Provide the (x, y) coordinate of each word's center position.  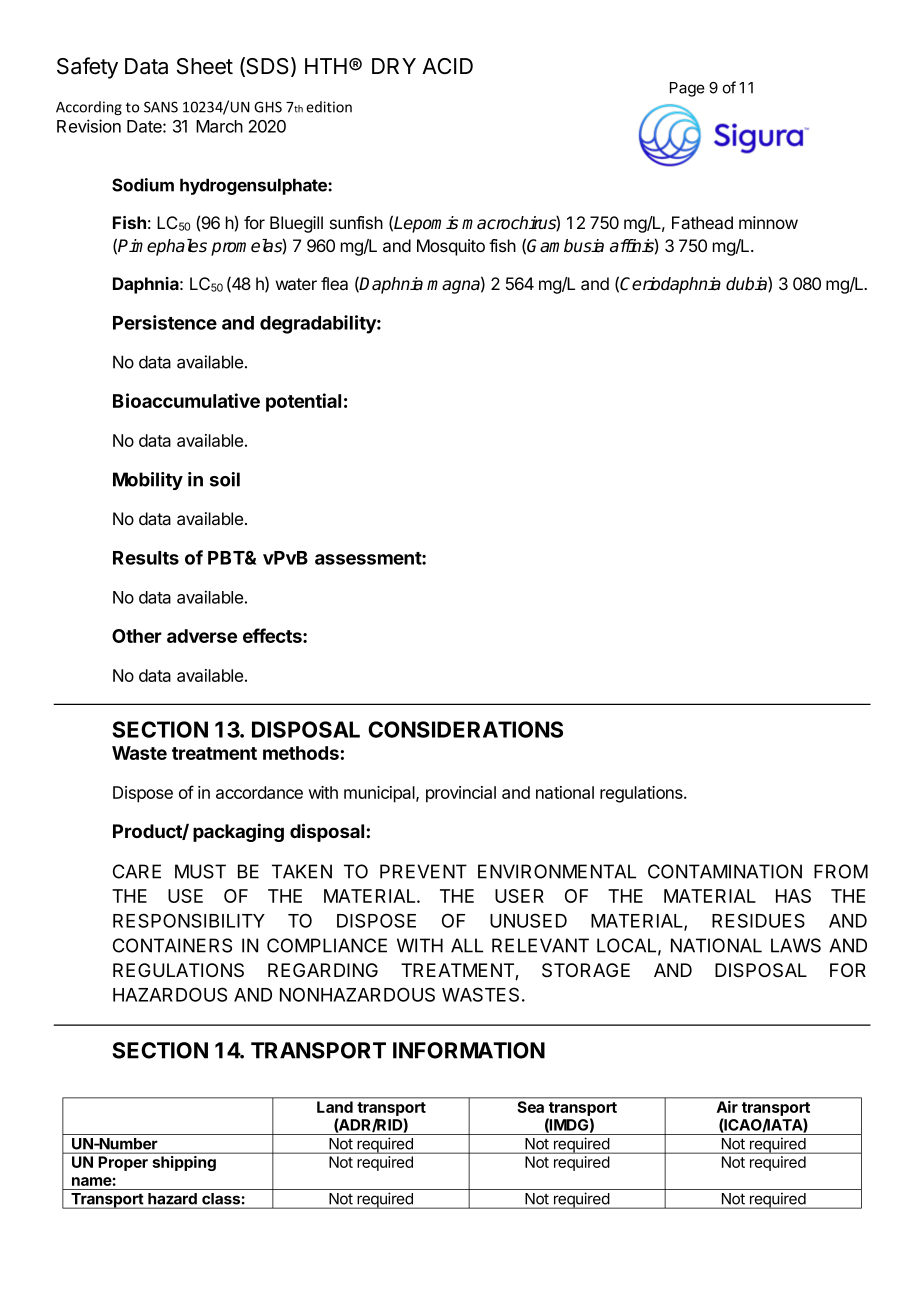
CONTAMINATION (725, 871)
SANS (161, 107)
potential (303, 402)
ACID (447, 66)
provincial (461, 794)
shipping (184, 1163)
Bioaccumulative (186, 400)
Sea (531, 1107)
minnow (768, 222)
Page (687, 89)
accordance (259, 792)
